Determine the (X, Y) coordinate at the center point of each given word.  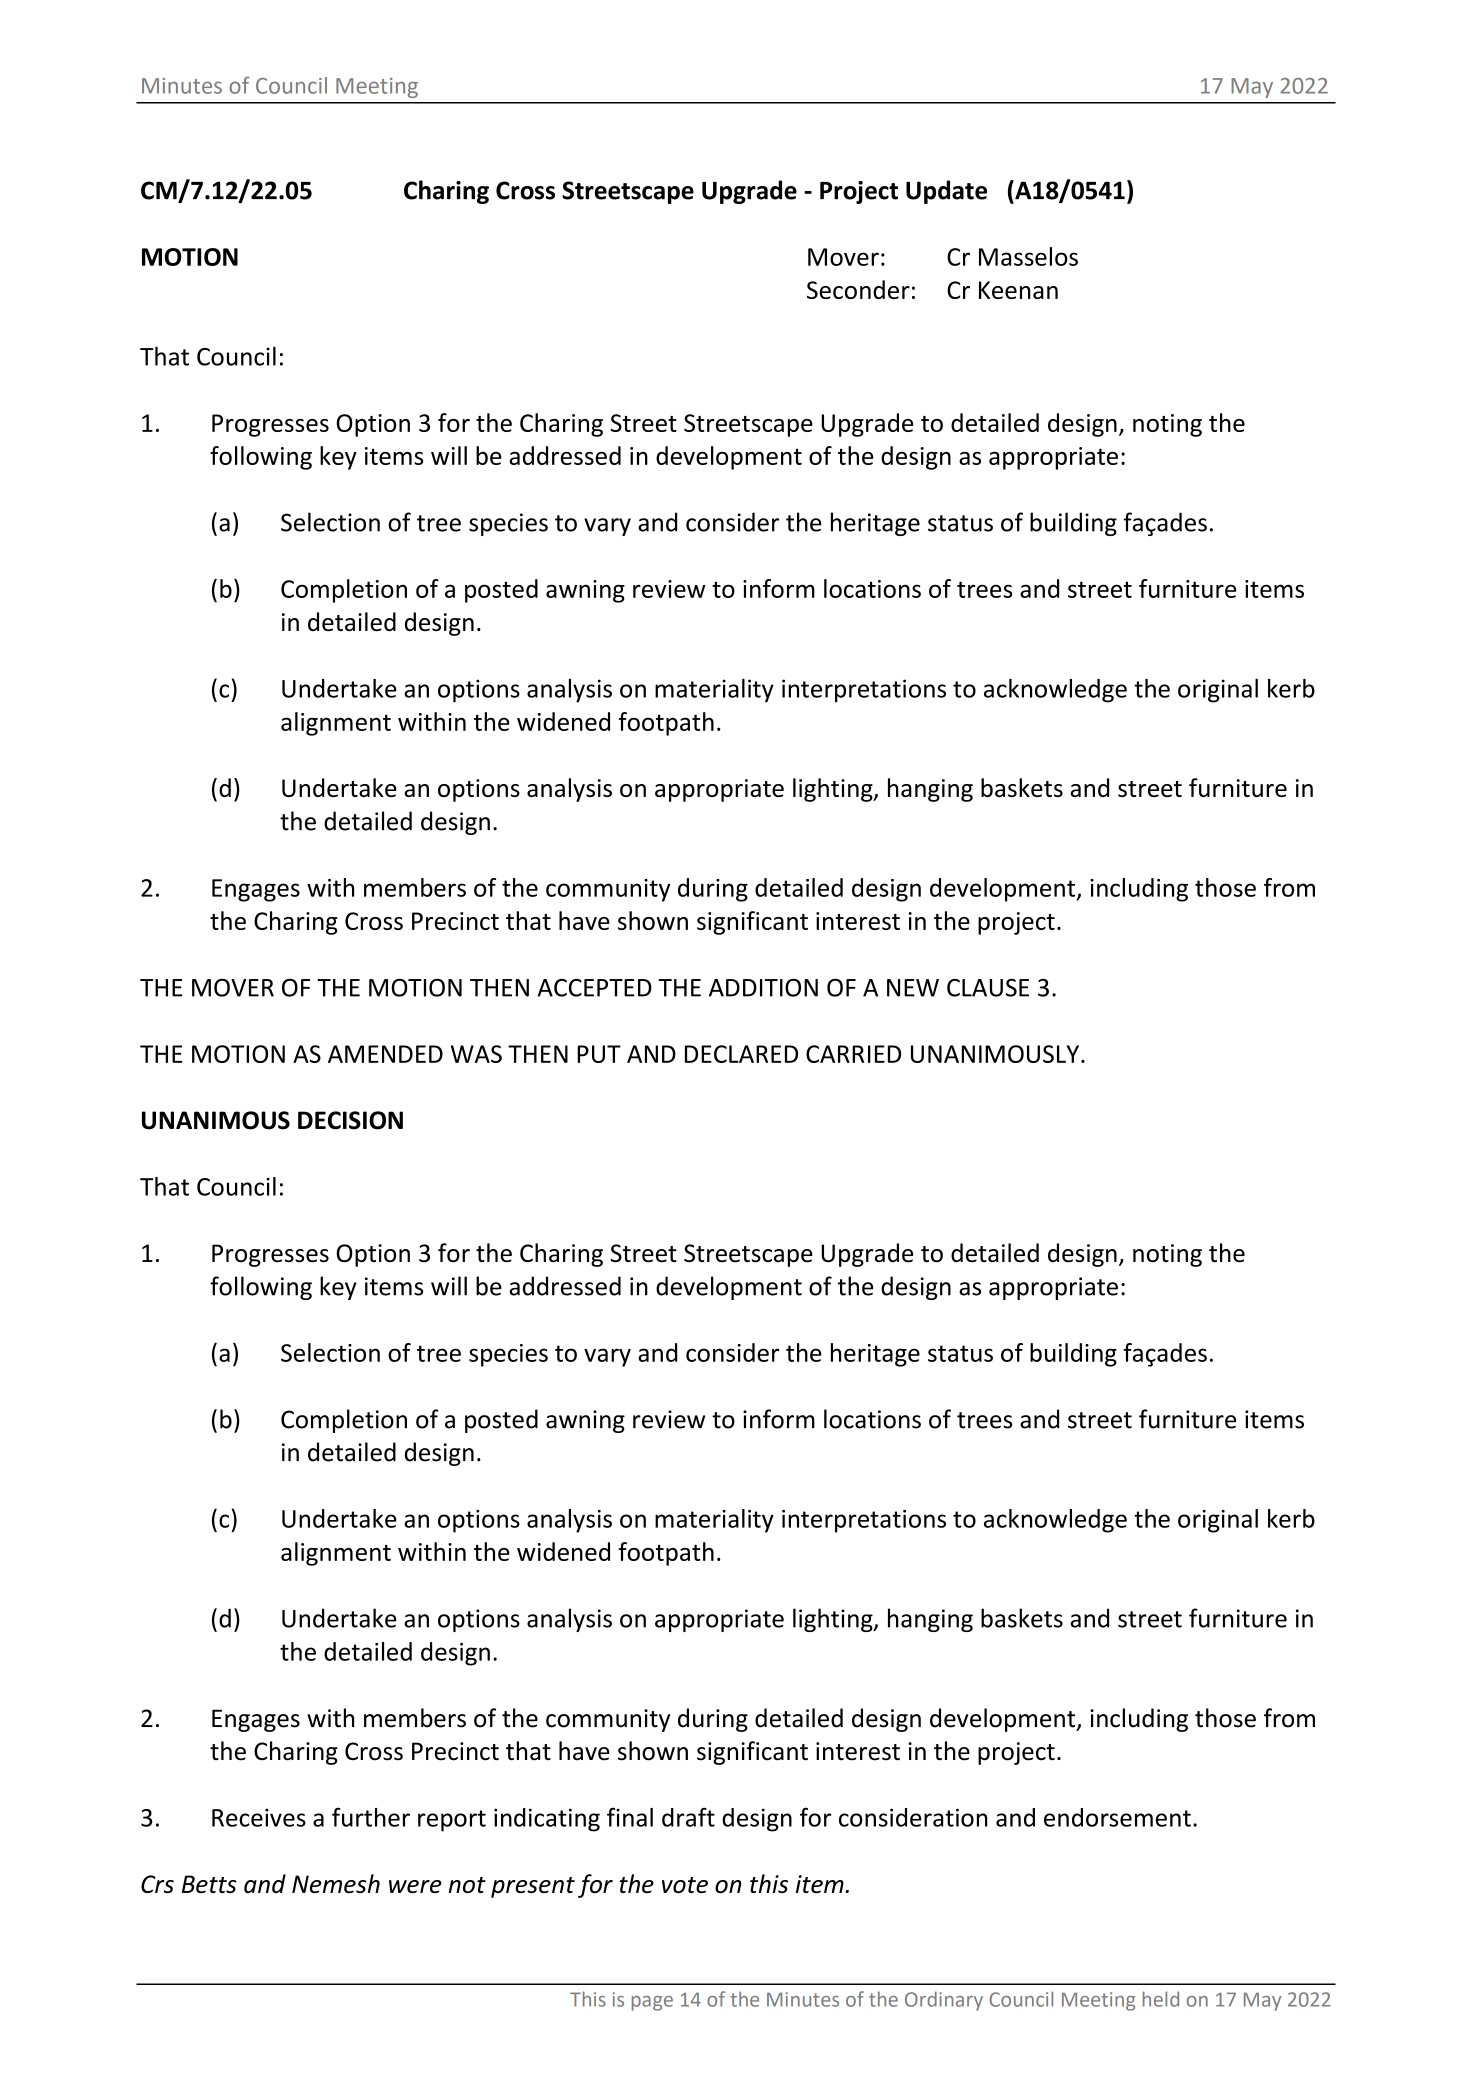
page (652, 2003)
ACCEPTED (594, 988)
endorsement (1117, 1817)
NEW (913, 988)
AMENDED (385, 1054)
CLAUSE (988, 988)
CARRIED (853, 1054)
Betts (209, 1884)
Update (946, 192)
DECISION (350, 1120)
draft (688, 1817)
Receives (259, 1817)
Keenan (1018, 290)
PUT (599, 1054)
